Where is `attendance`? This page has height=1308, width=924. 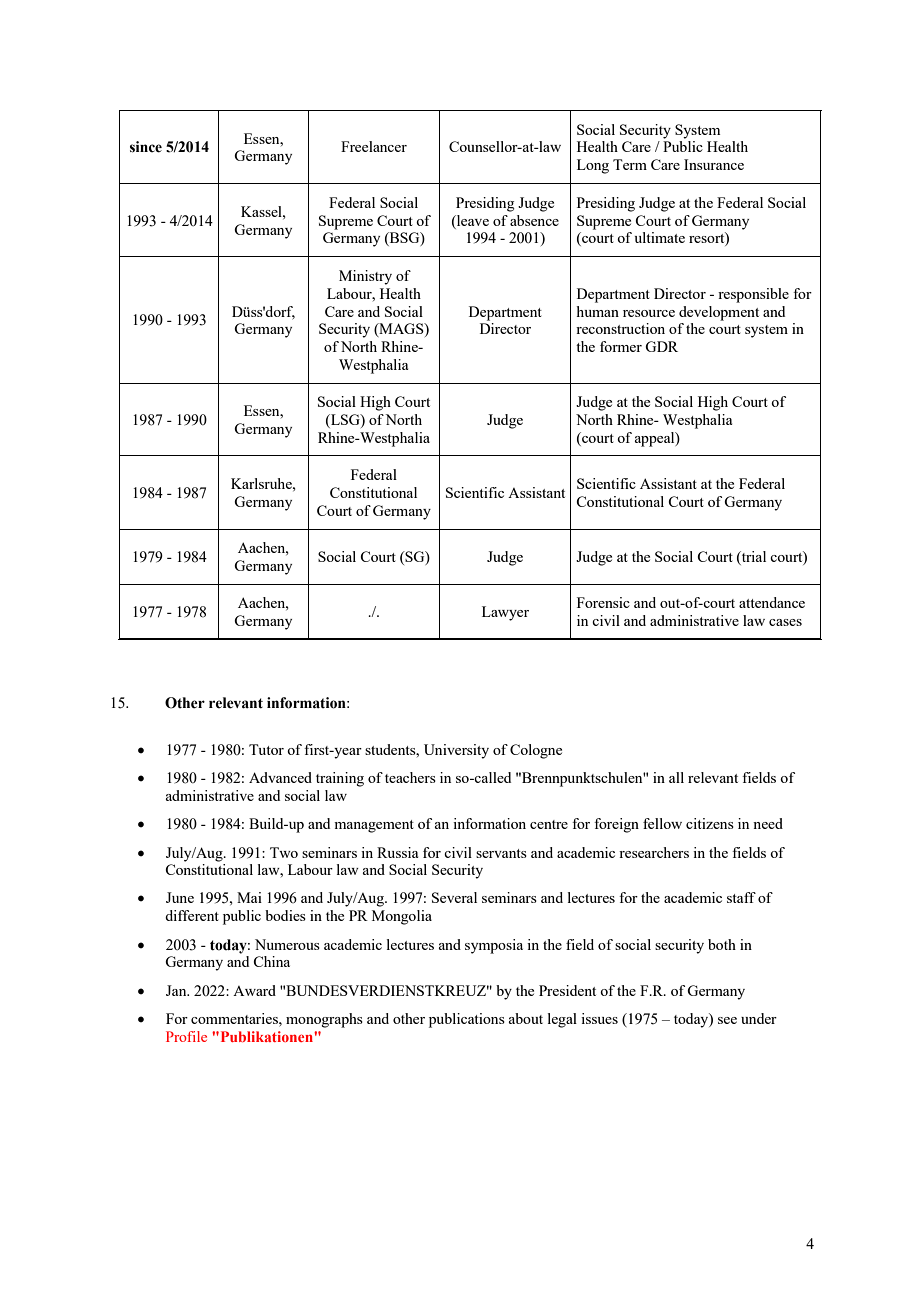 attendance is located at coordinates (772, 602).
